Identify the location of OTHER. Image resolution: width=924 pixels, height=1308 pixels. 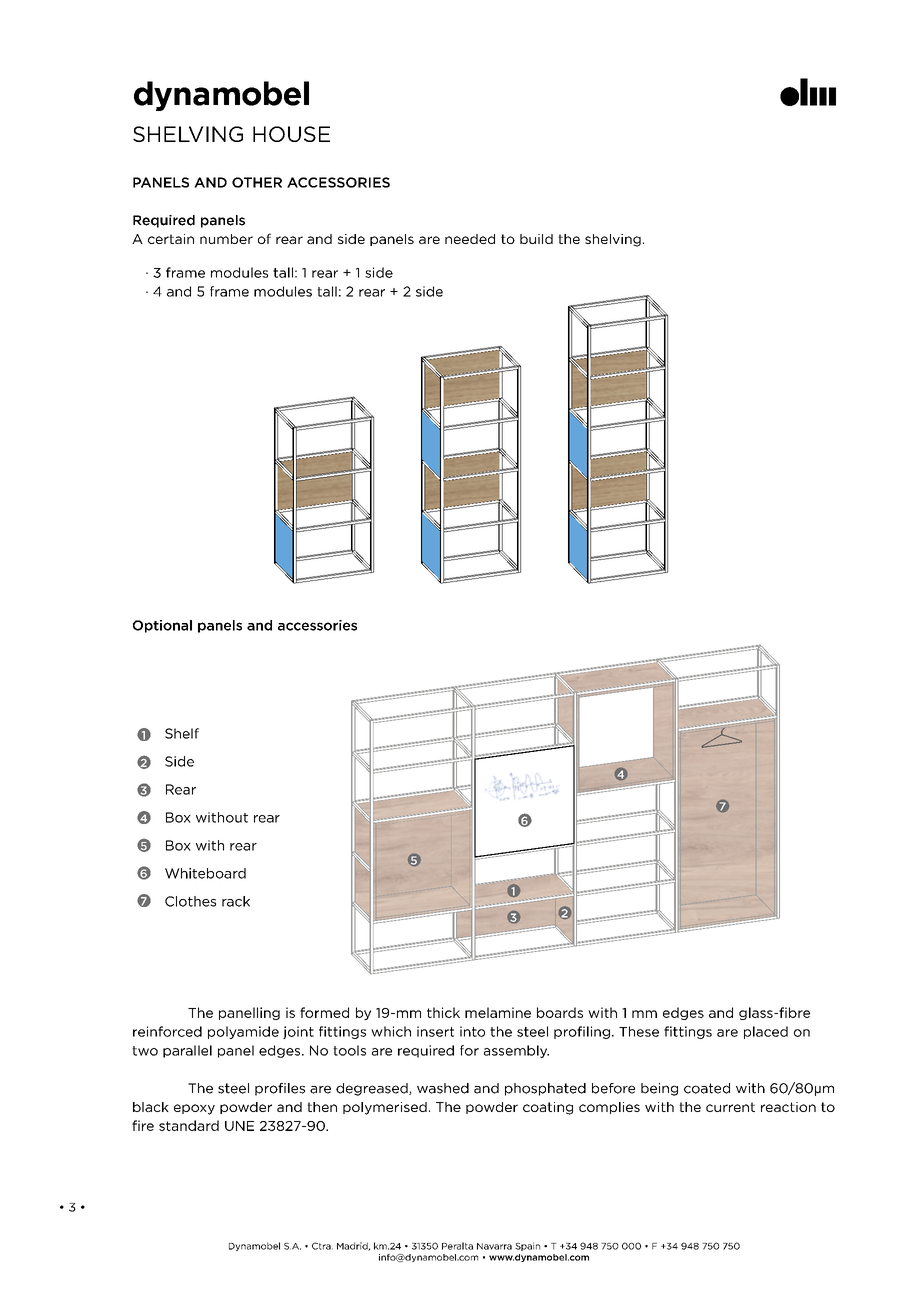
(257, 182).
